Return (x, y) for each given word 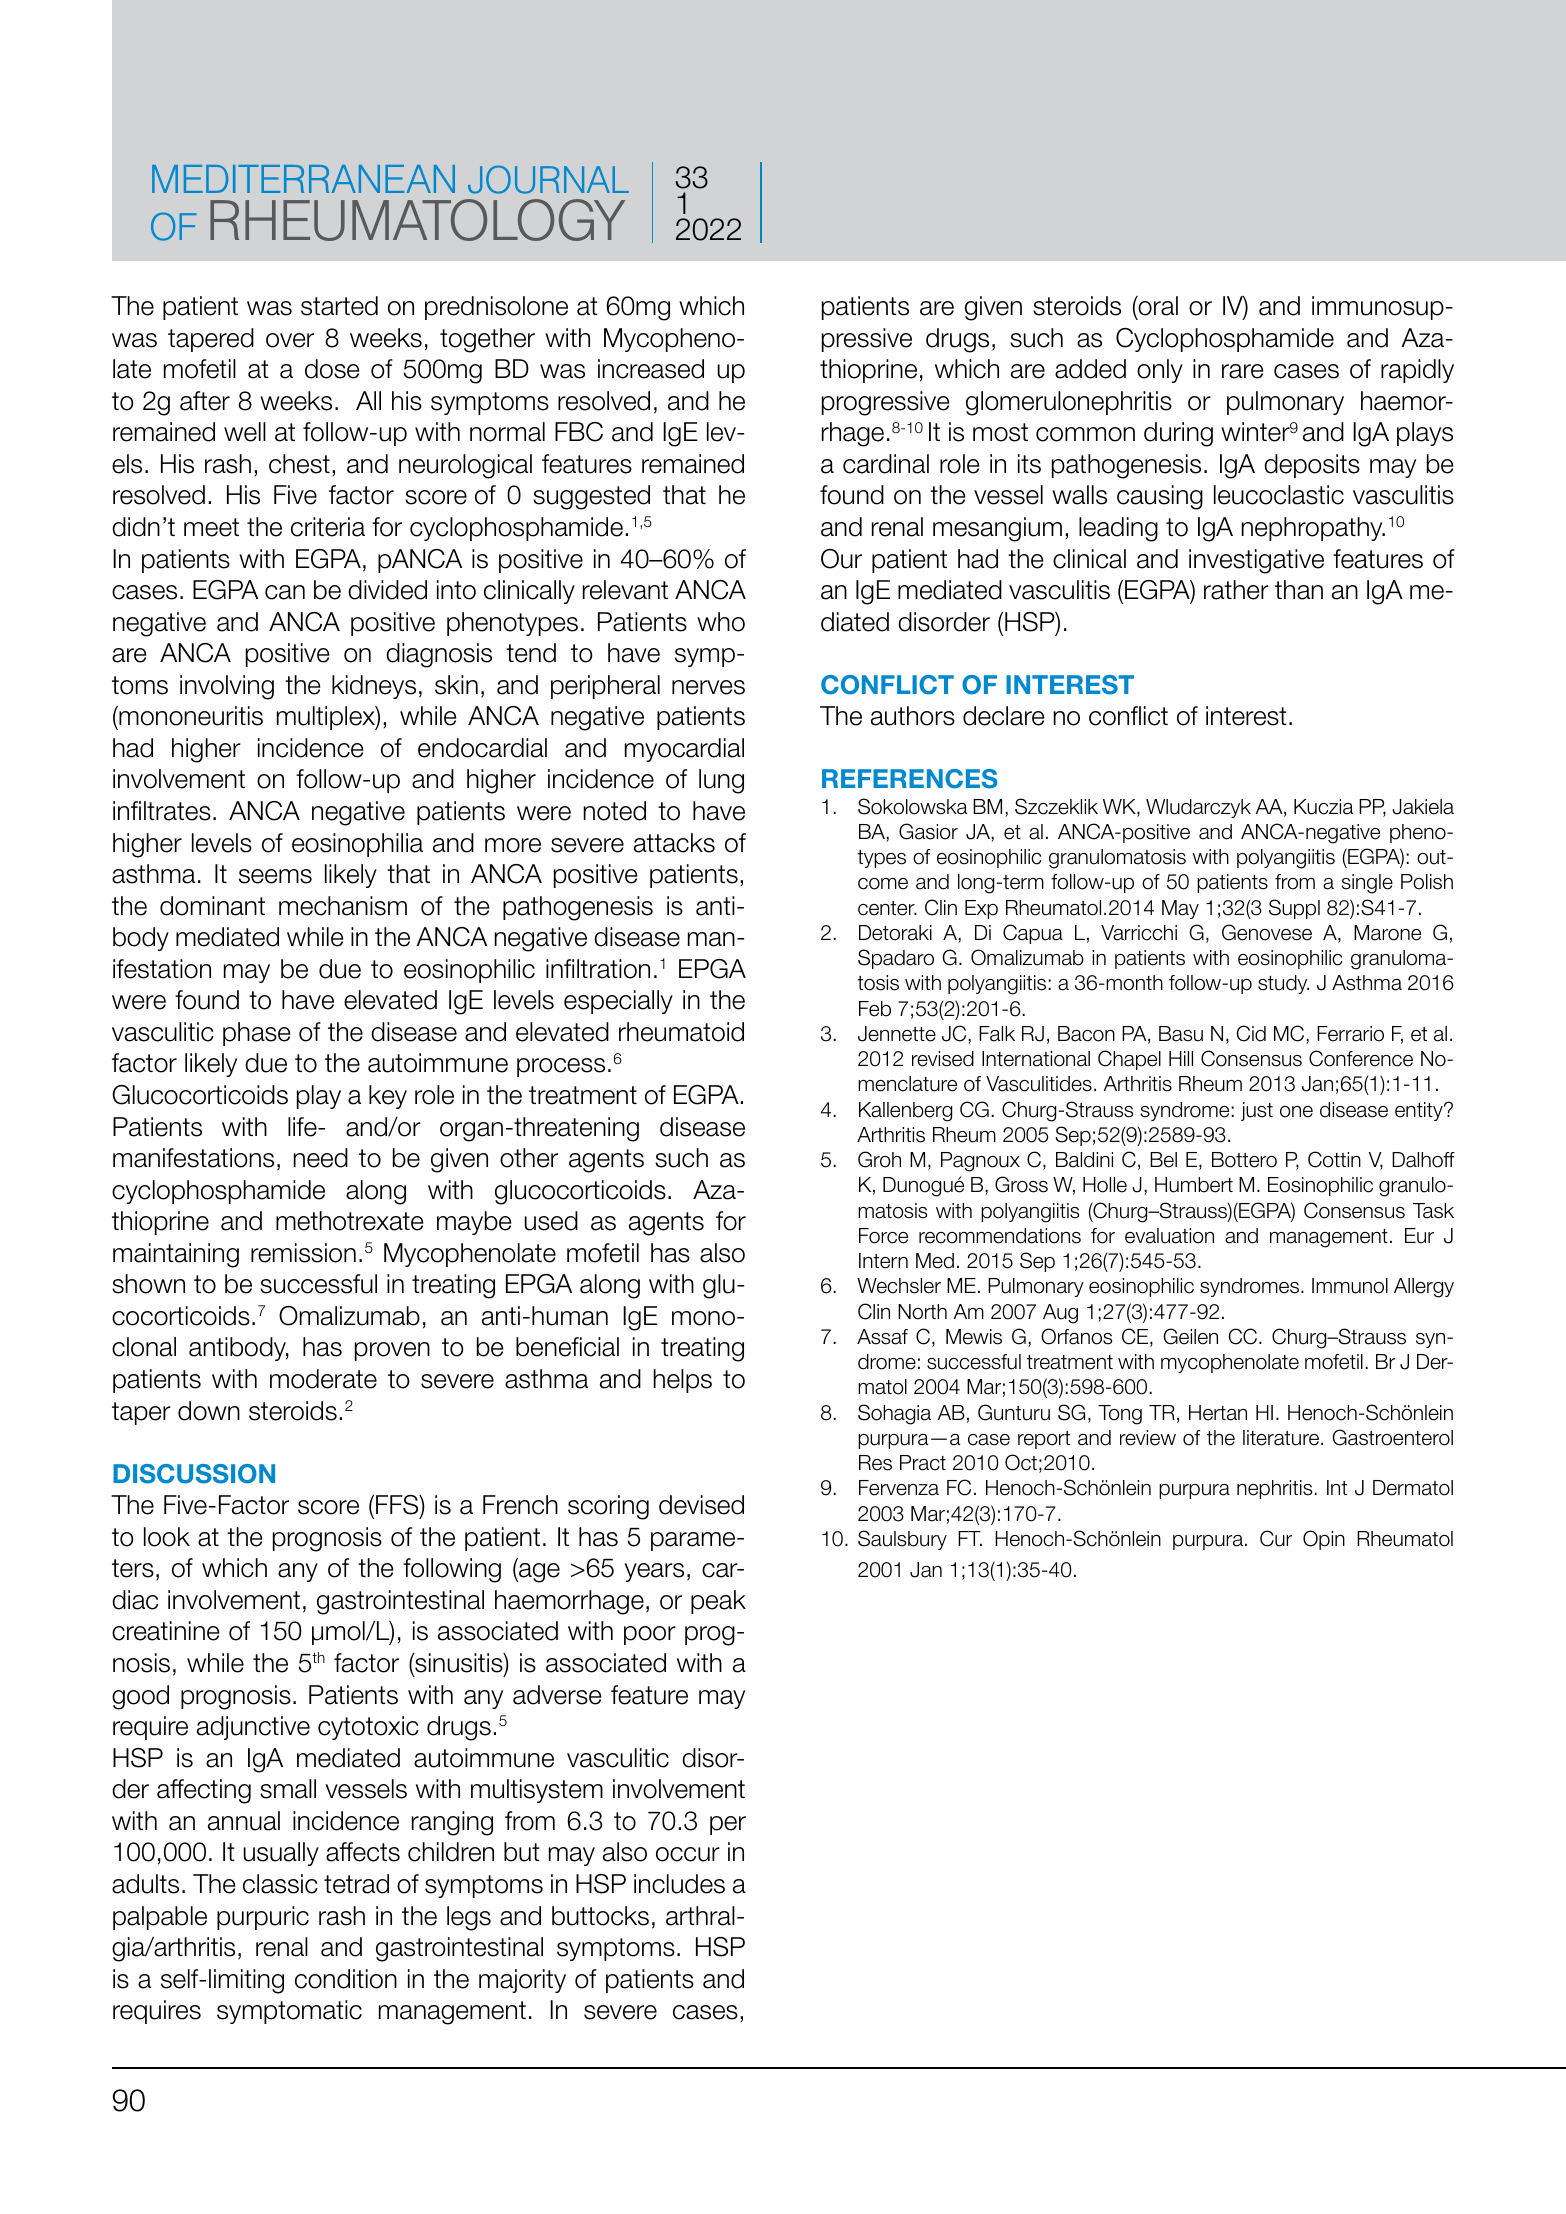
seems (275, 876)
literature (1281, 1438)
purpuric (263, 1918)
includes (679, 1884)
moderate (323, 1379)
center (887, 908)
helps (682, 1381)
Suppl (1294, 909)
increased (651, 369)
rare (1243, 371)
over (290, 340)
